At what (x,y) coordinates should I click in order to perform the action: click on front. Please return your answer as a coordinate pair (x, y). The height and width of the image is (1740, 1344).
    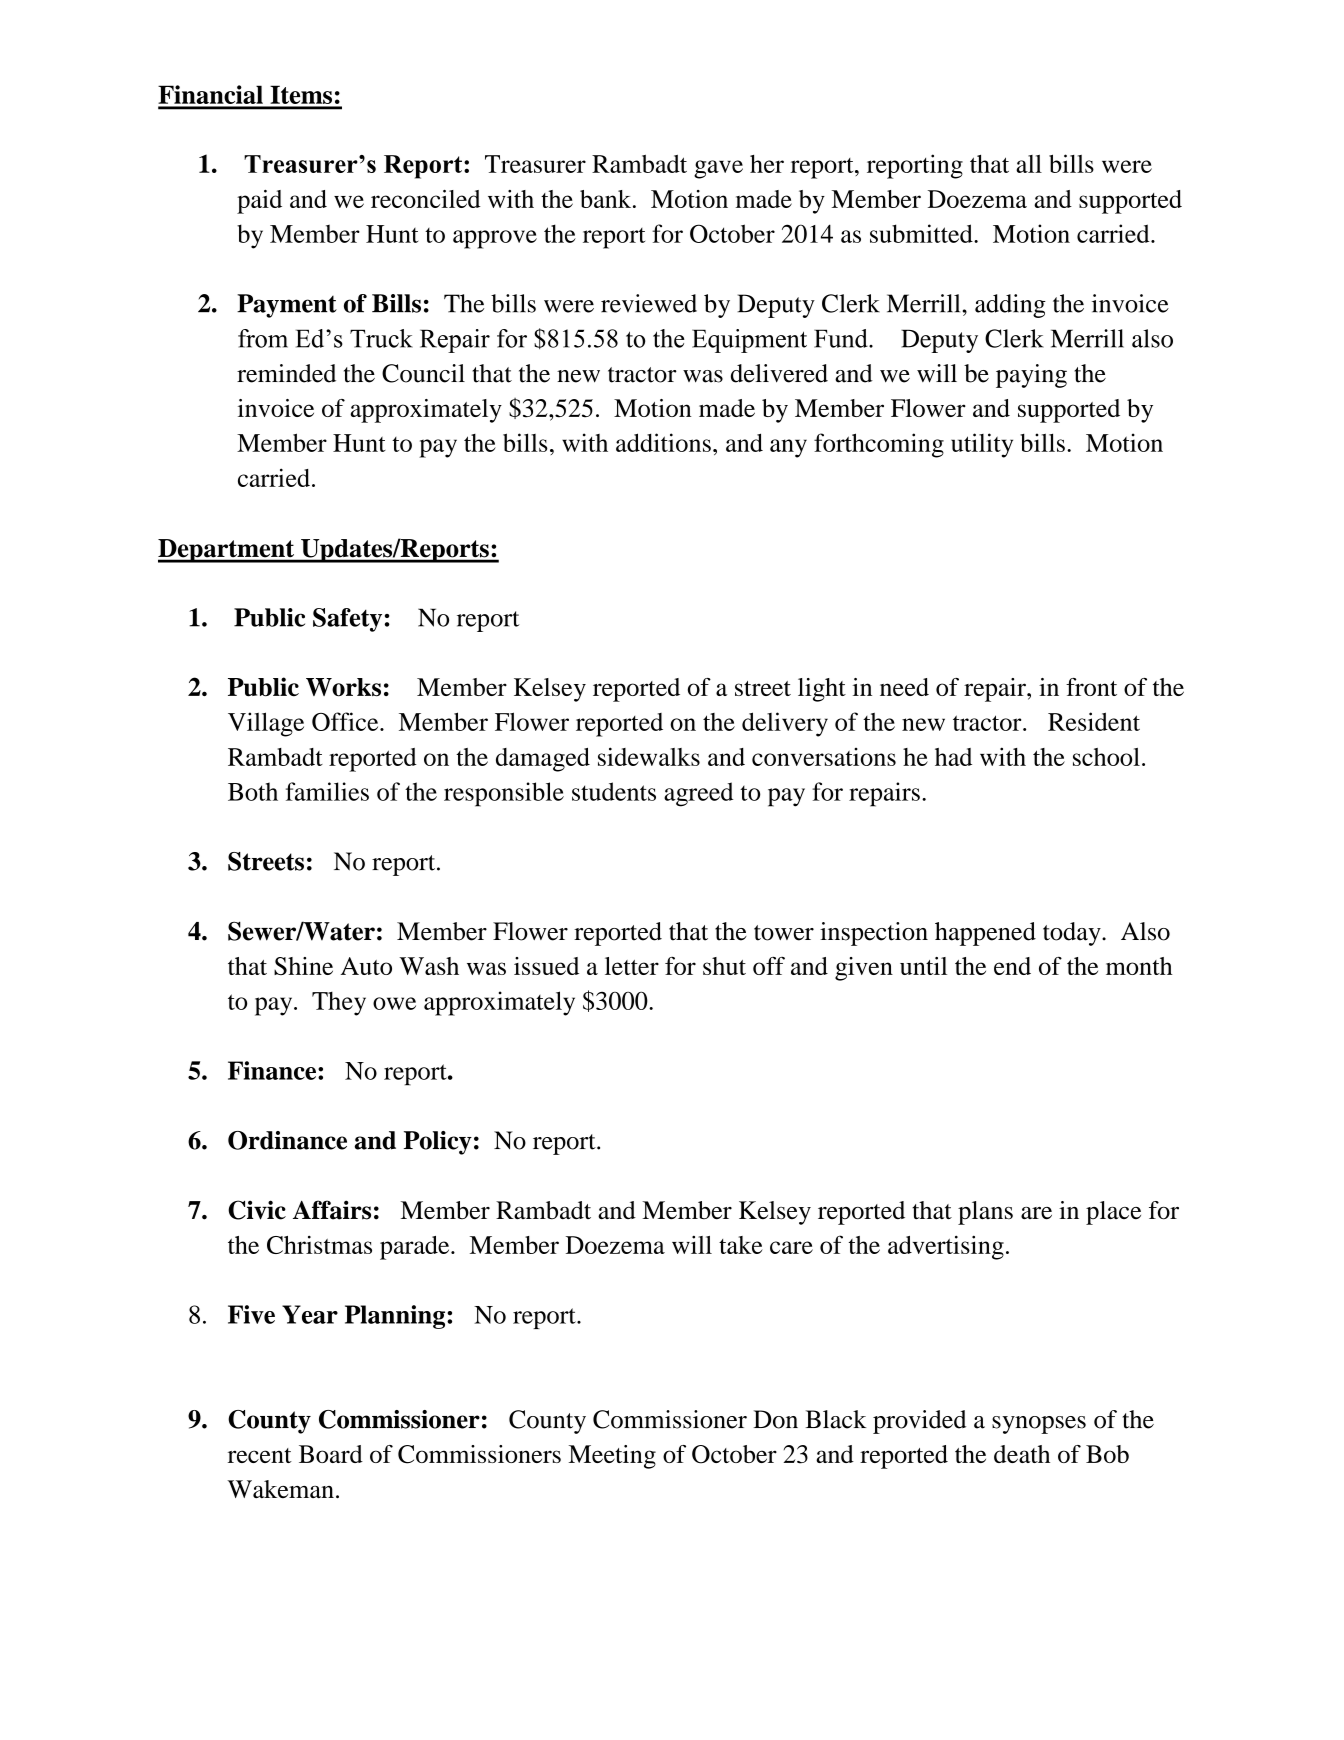
    Looking at the image, I should click on (1091, 687).
